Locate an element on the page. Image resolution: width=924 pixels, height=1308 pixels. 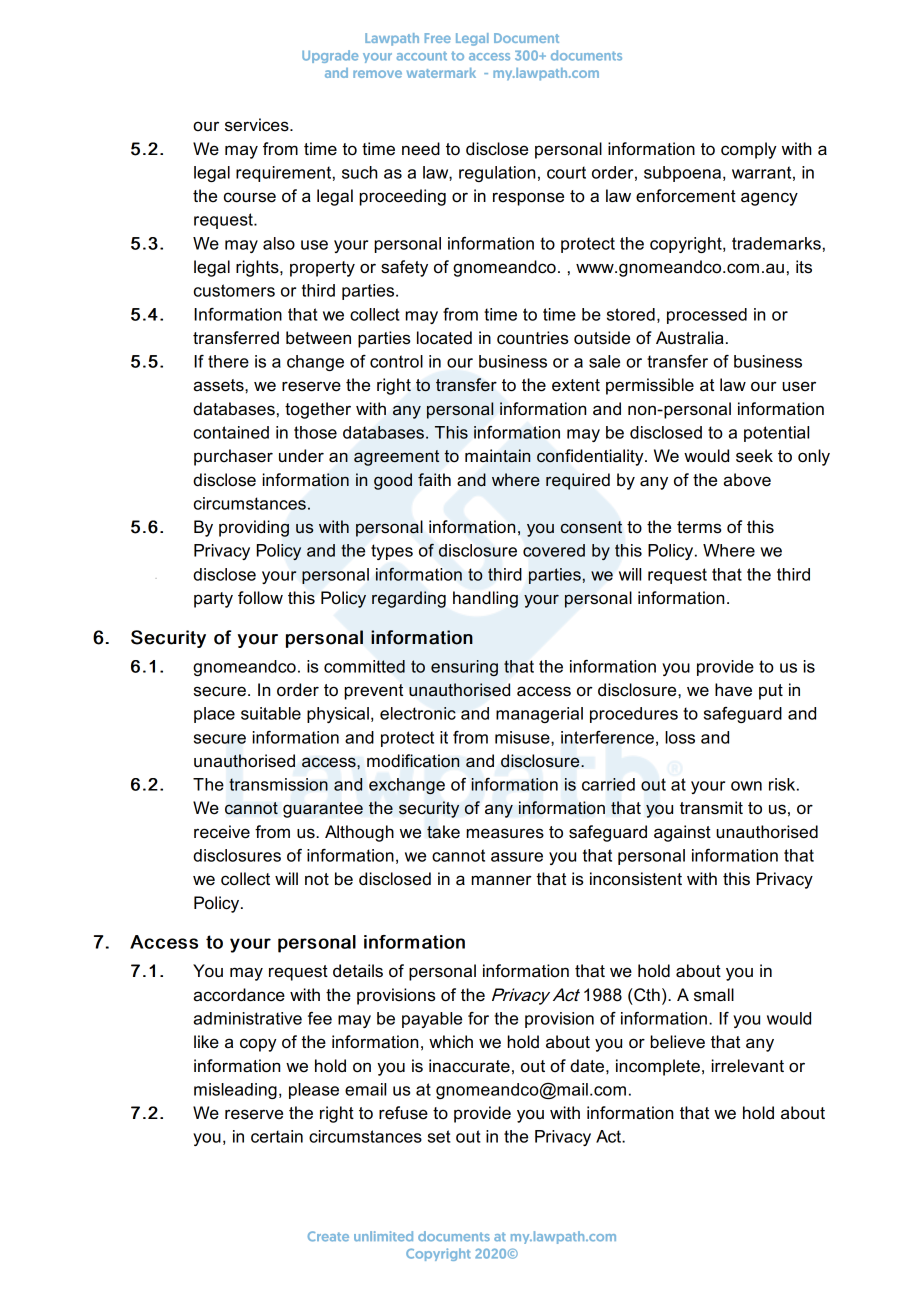
countries is located at coordinates (533, 338).
